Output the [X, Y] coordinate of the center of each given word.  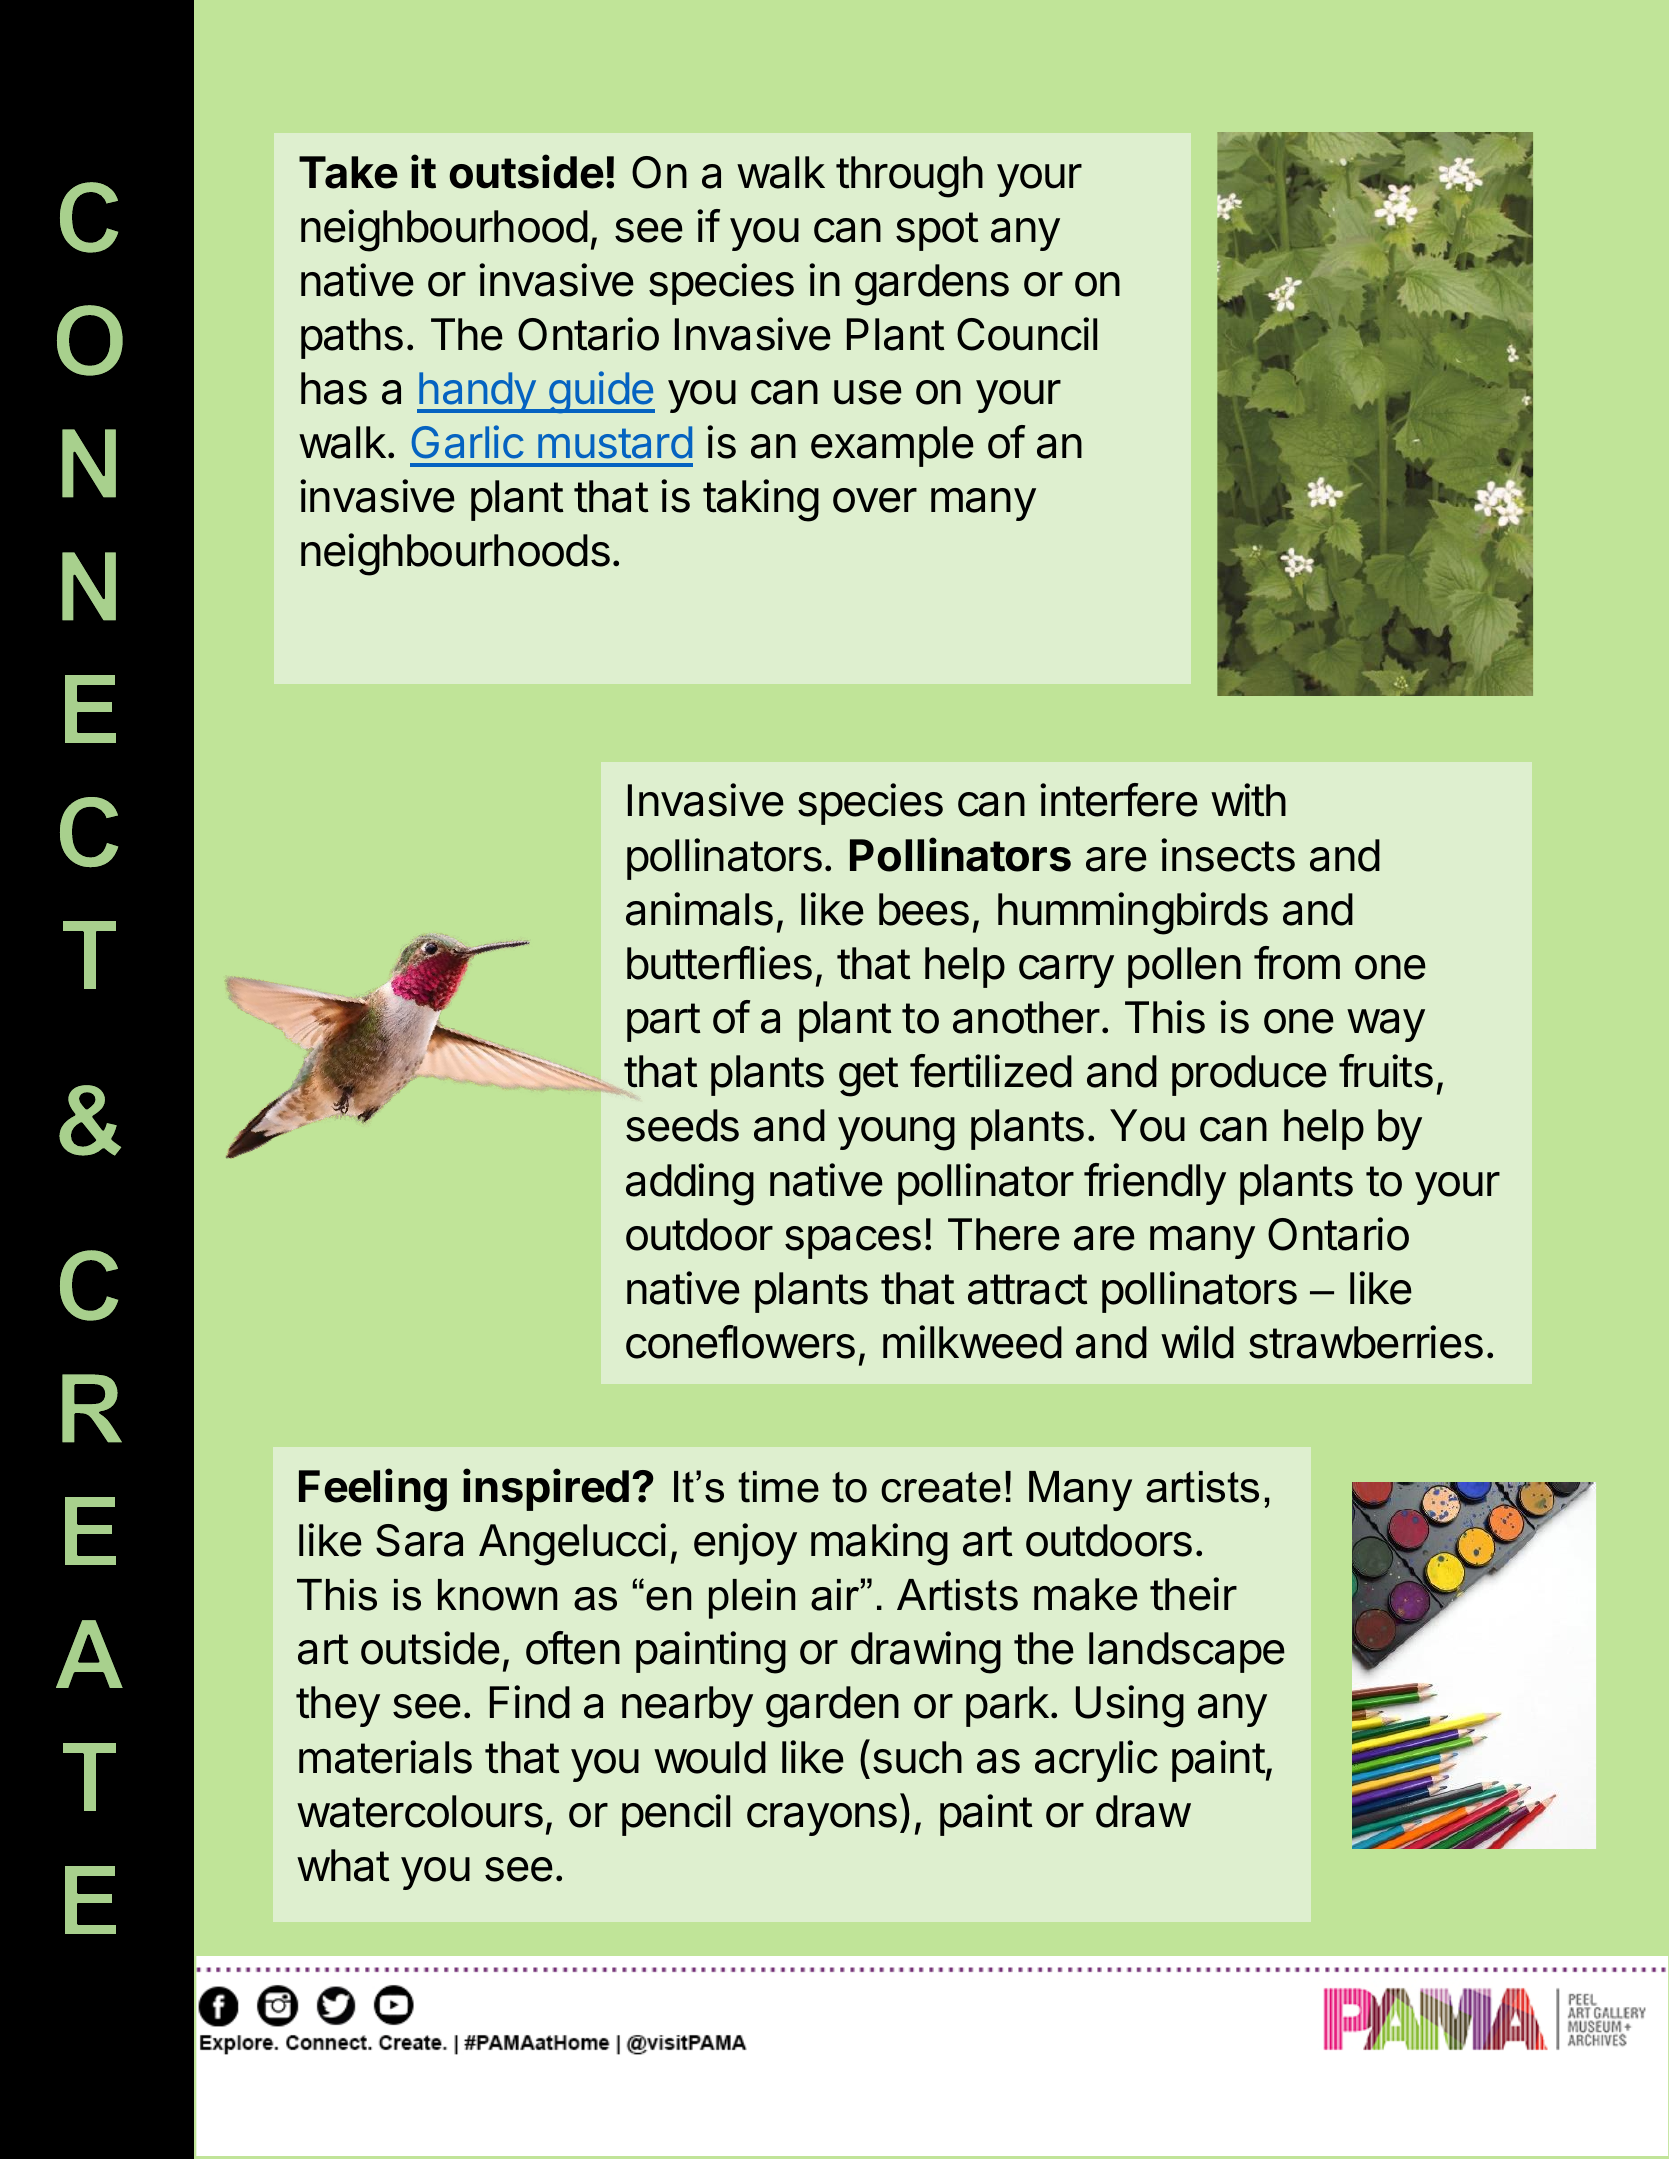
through [909, 177]
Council [1027, 334]
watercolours [420, 1811]
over [875, 500]
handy [477, 392]
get [869, 1077]
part [664, 1022]
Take [348, 172]
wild [1197, 1342]
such [917, 1757]
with [1248, 800]
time [778, 1487]
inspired [546, 1490]
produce [1249, 1075]
